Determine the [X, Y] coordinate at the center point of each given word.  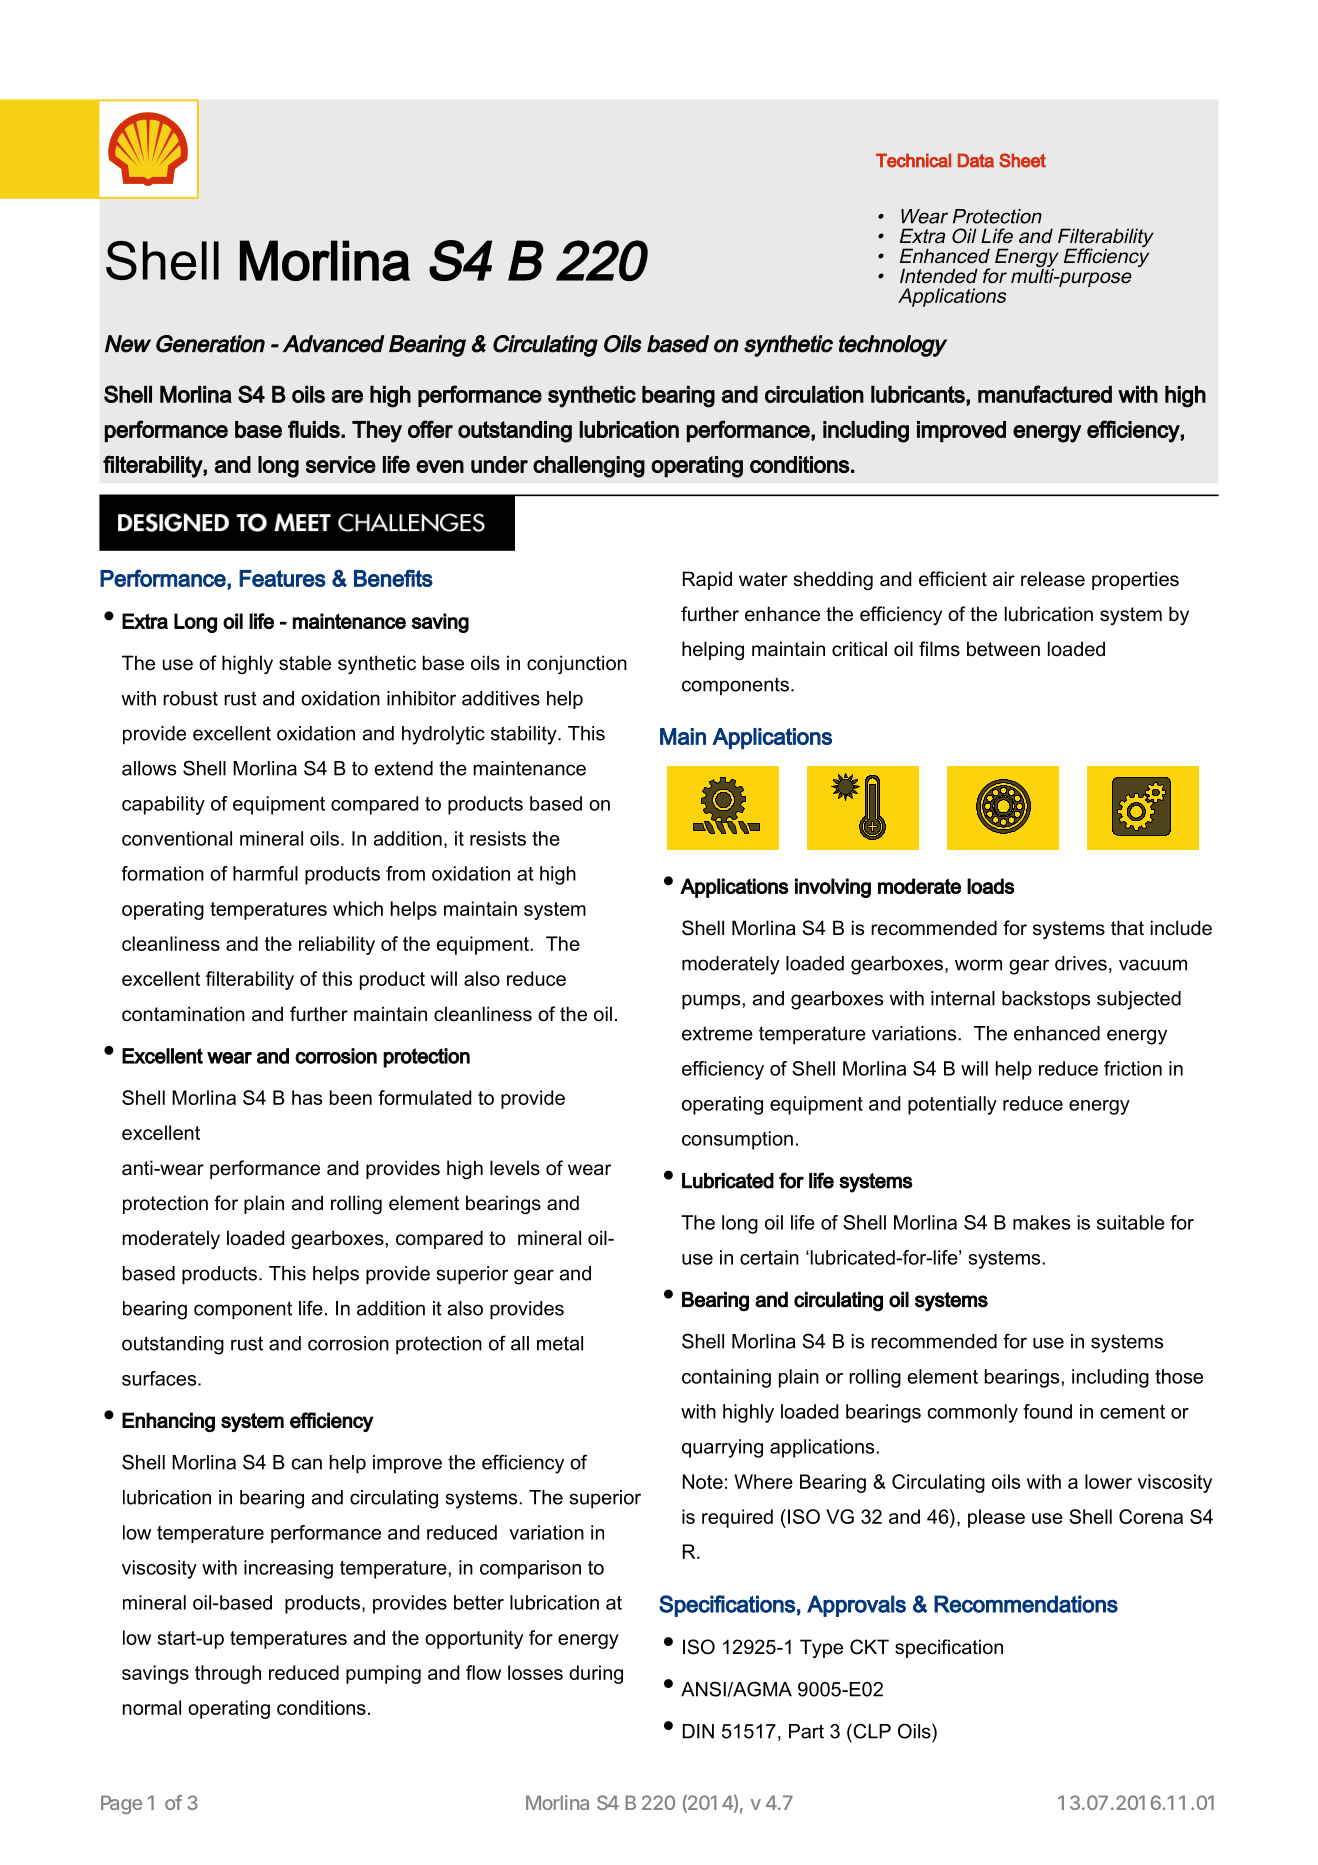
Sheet [1022, 160]
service [341, 464]
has [307, 1097]
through [228, 1674]
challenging [589, 467]
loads [991, 886]
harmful [265, 873]
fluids [315, 429]
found [1047, 1411]
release [1053, 579]
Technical [913, 160]
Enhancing [168, 1422]
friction [1133, 1068]
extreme [717, 1033]
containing [726, 1378]
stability [525, 735]
